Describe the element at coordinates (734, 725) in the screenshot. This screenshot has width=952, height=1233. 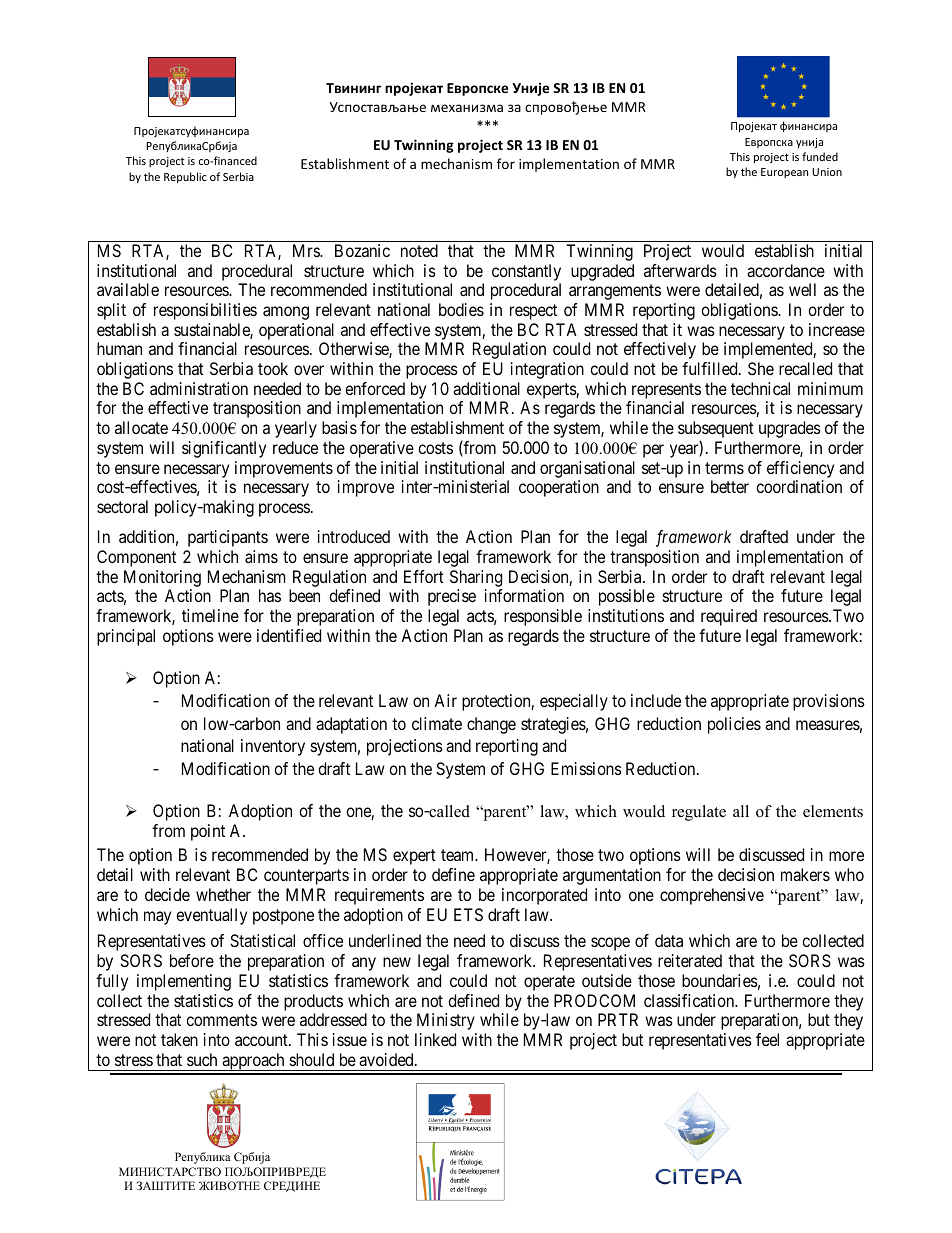
I see `policies` at that location.
